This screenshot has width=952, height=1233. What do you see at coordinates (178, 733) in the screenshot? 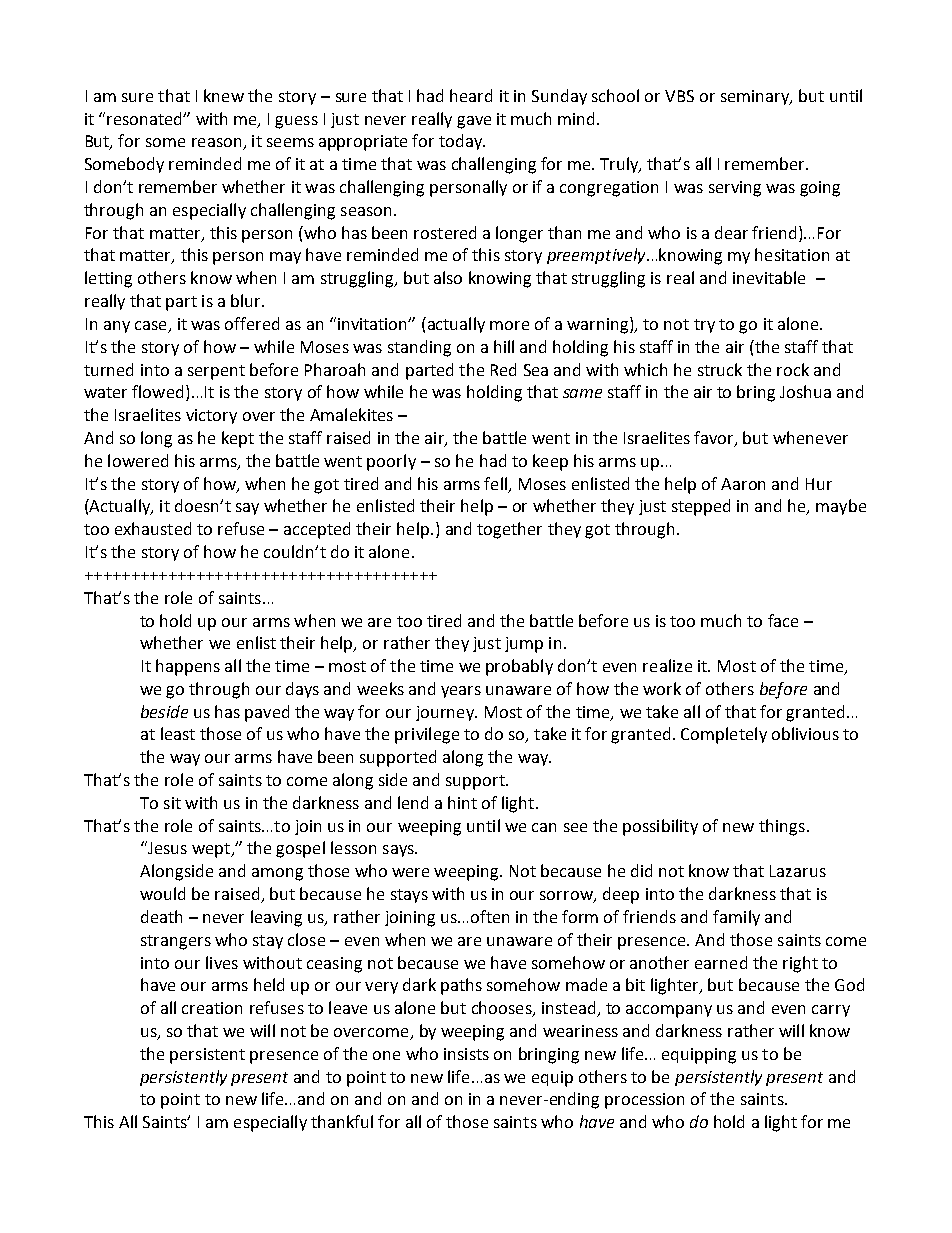
I see `least` at bounding box center [178, 733].
